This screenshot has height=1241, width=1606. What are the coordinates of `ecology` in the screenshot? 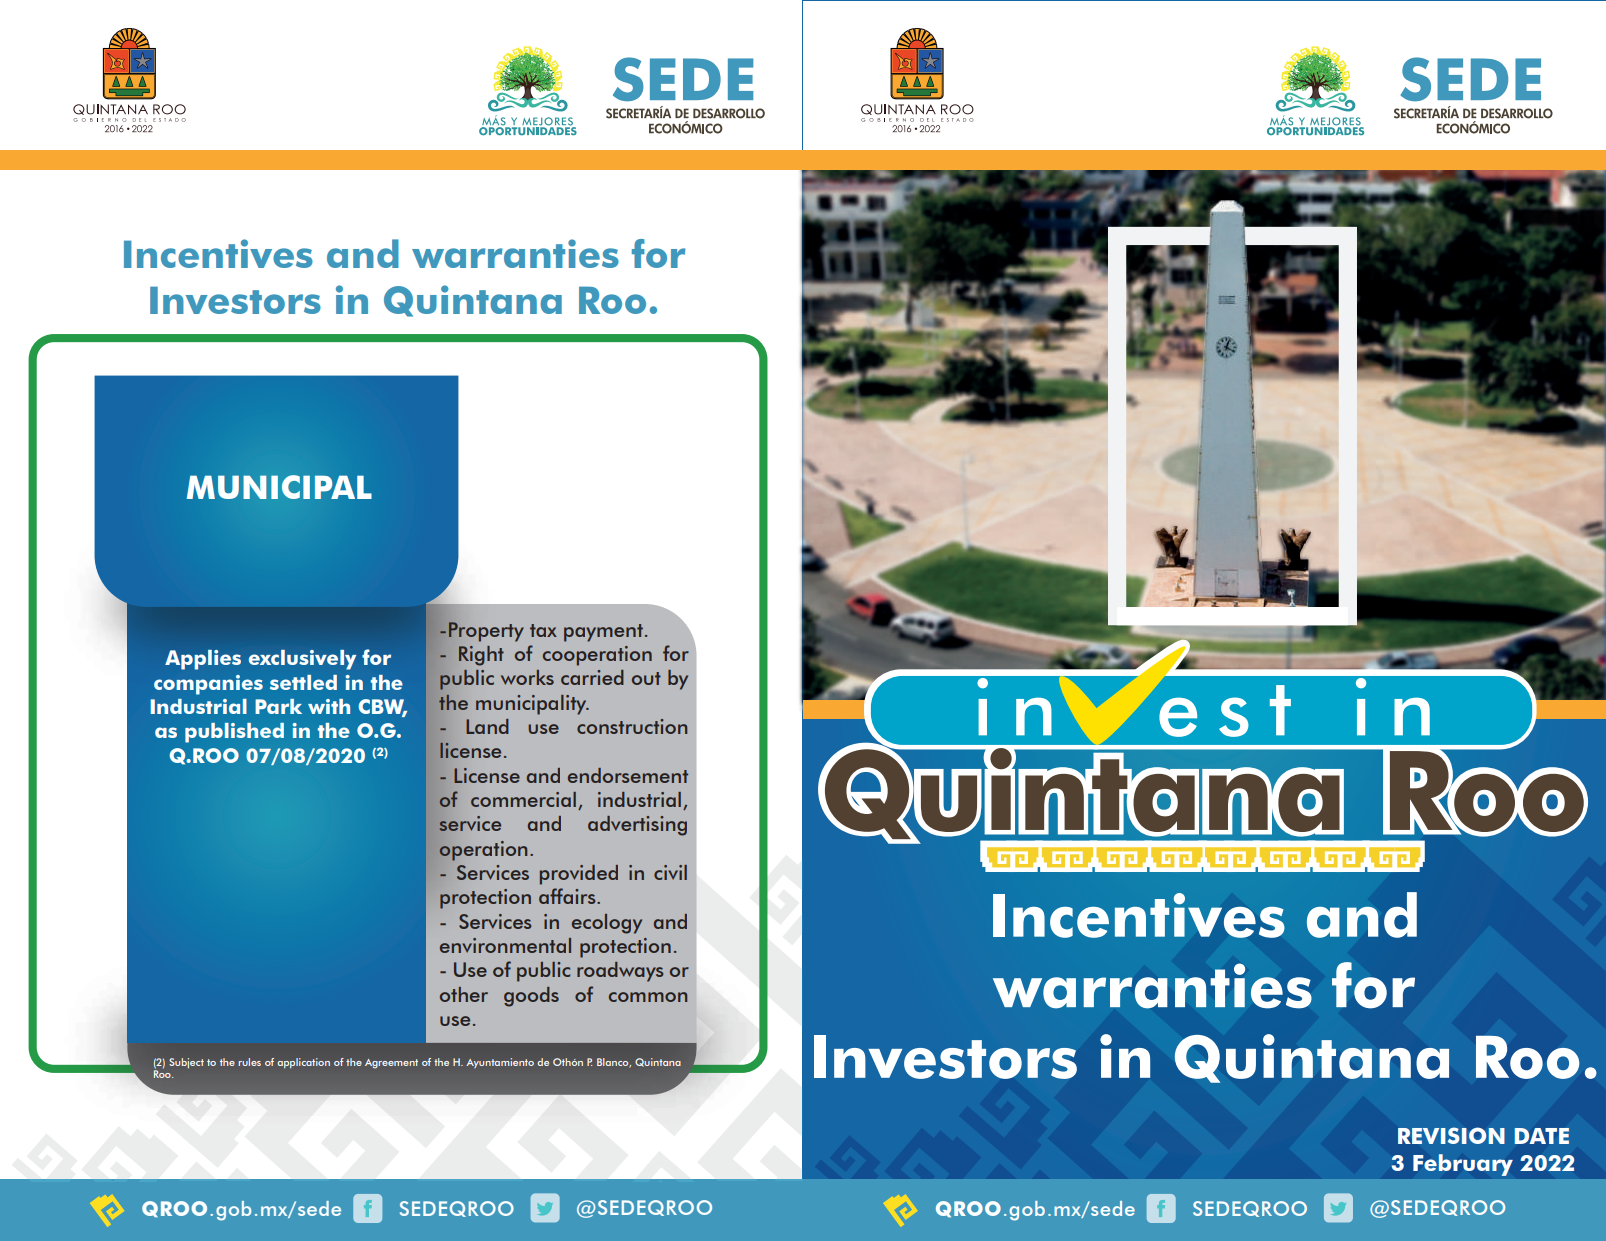 It's located at (607, 924).
